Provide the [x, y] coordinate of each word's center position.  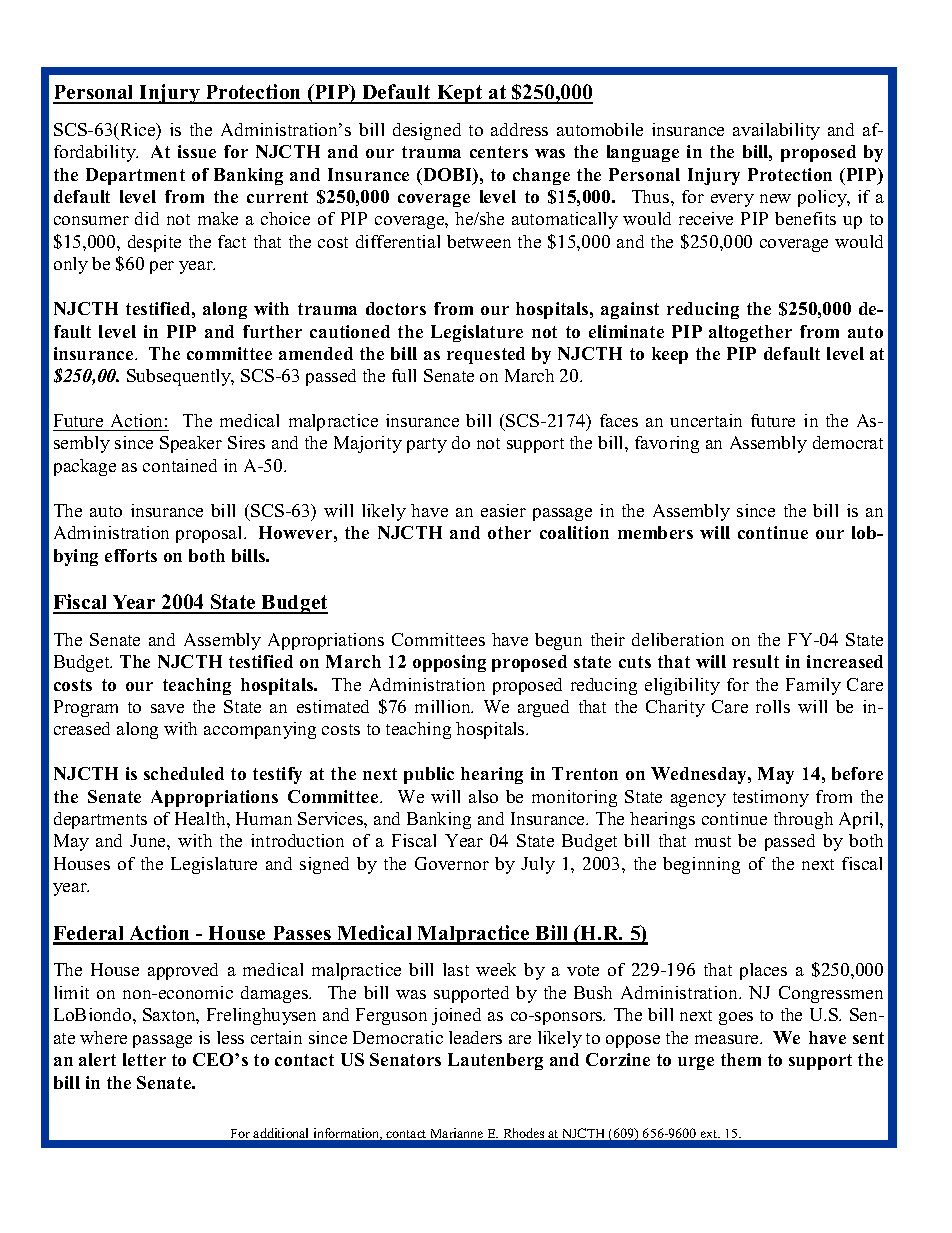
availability [776, 131]
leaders [475, 1037]
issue [197, 151]
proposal [210, 534]
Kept [460, 94]
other [509, 532]
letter [144, 1059]
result [756, 661]
